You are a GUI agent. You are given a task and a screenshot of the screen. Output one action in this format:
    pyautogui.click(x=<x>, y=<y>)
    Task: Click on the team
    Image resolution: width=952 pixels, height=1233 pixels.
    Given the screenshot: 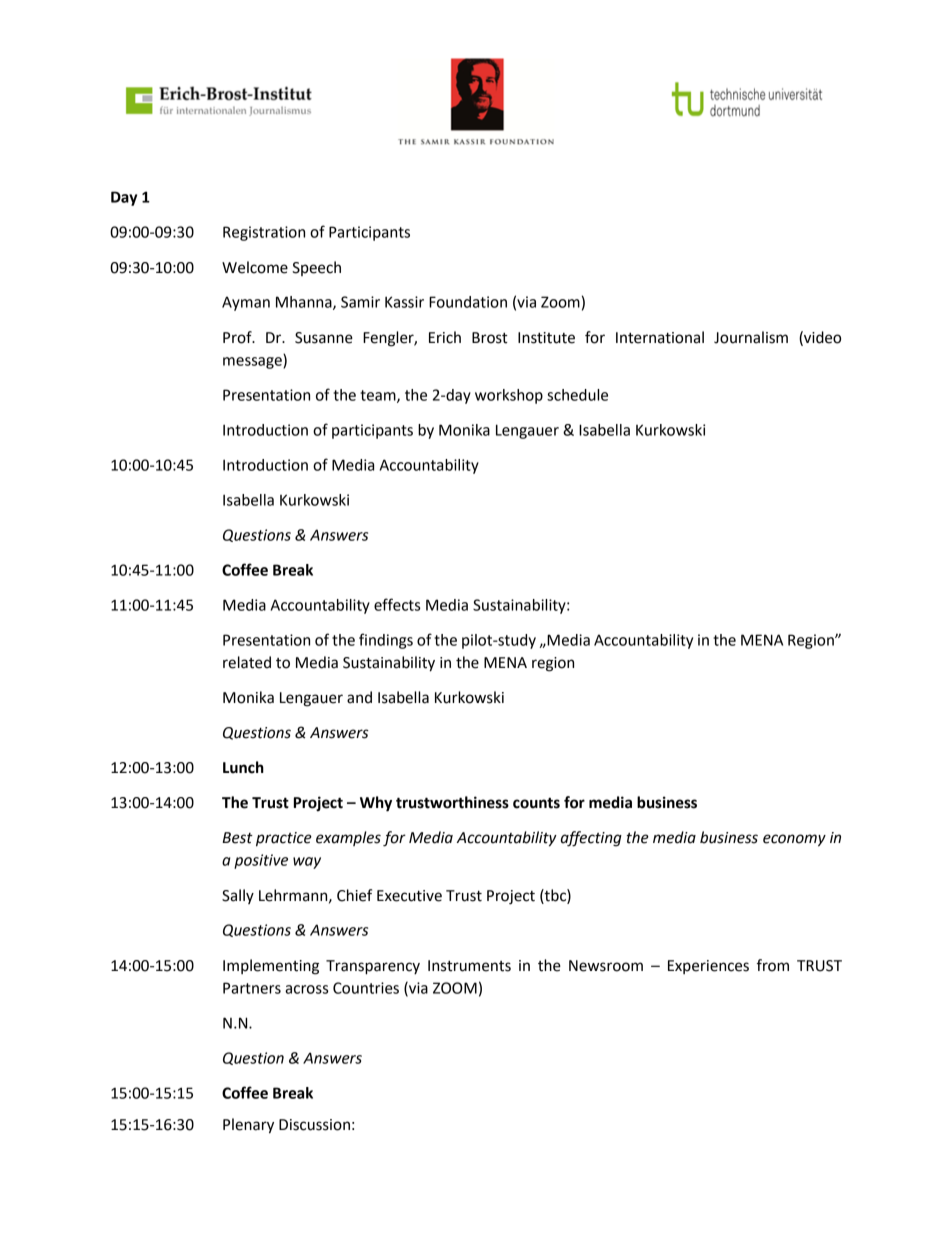 What is the action you would take?
    pyautogui.click(x=379, y=396)
